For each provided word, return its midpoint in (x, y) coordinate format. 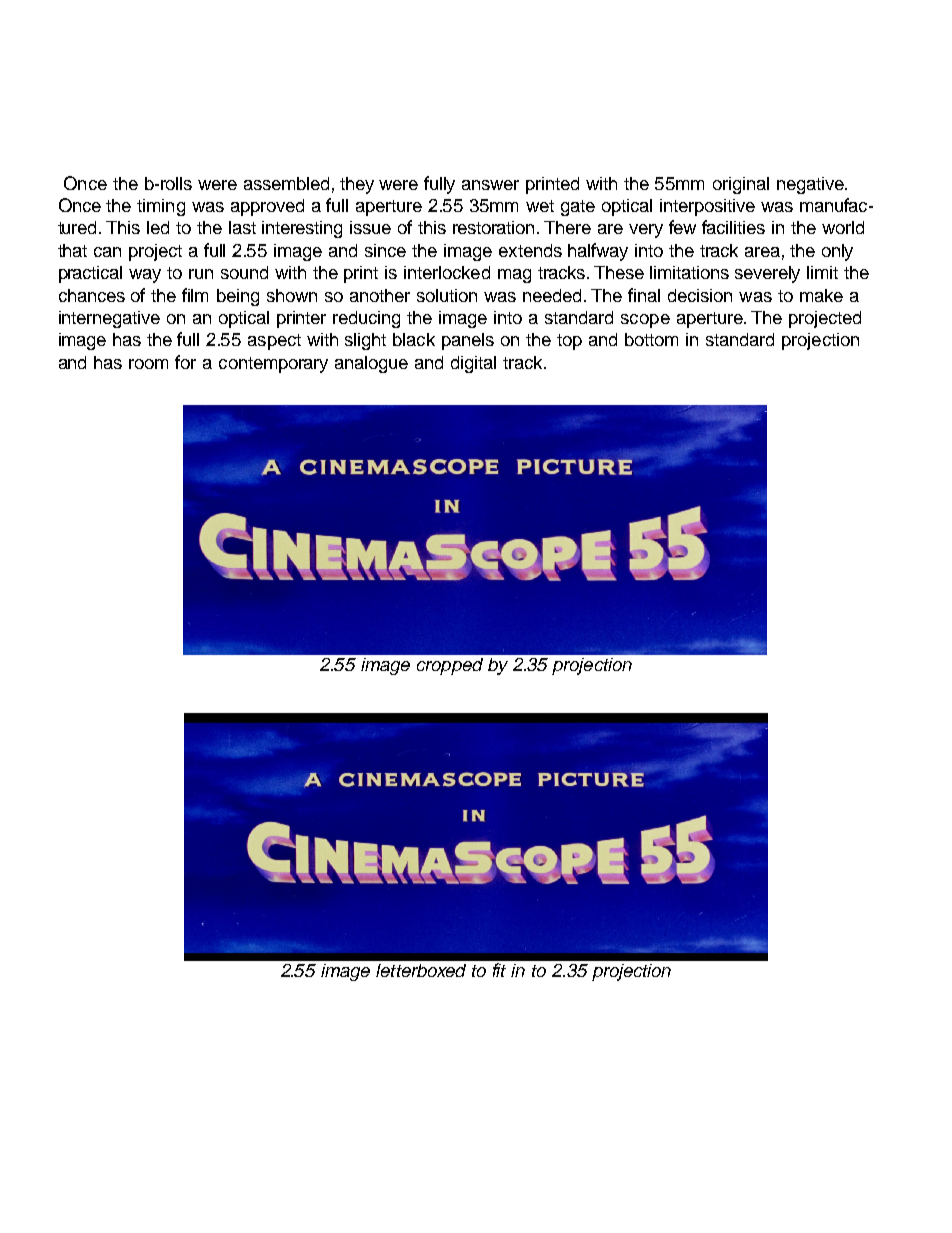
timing (161, 207)
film (195, 295)
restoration (495, 227)
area (762, 252)
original (741, 185)
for (185, 362)
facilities (733, 227)
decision (700, 295)
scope (645, 321)
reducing (366, 319)
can (107, 252)
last (242, 227)
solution (447, 295)
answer (490, 185)
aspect (274, 342)
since (385, 250)
